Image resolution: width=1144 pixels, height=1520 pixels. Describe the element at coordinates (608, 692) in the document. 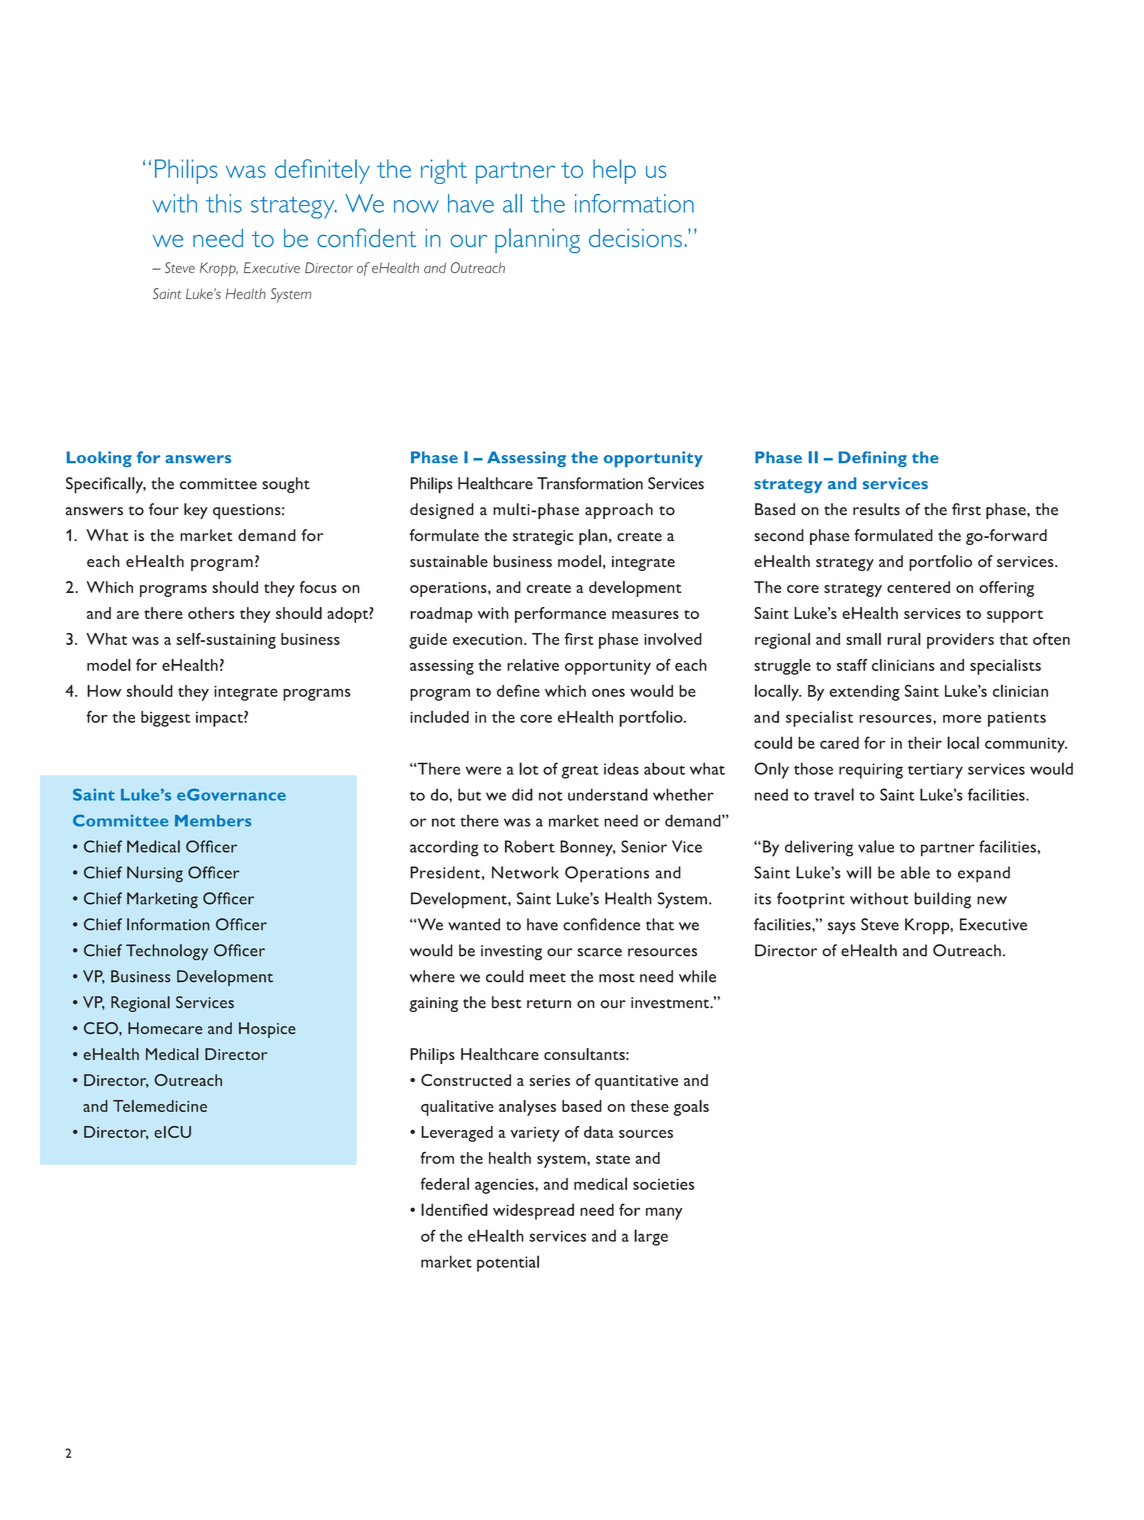

I see `ones` at that location.
